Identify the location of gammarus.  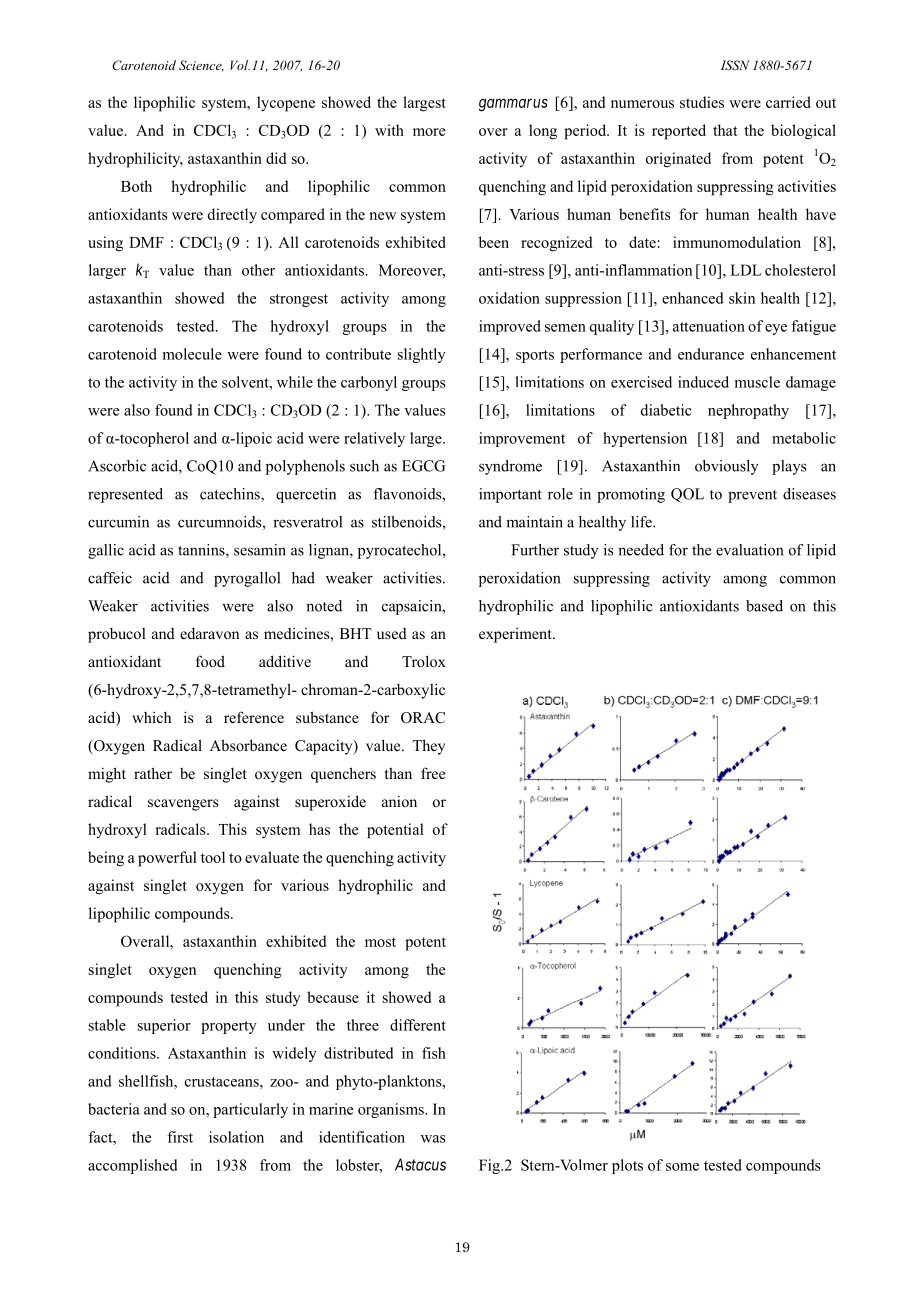
(513, 105).
